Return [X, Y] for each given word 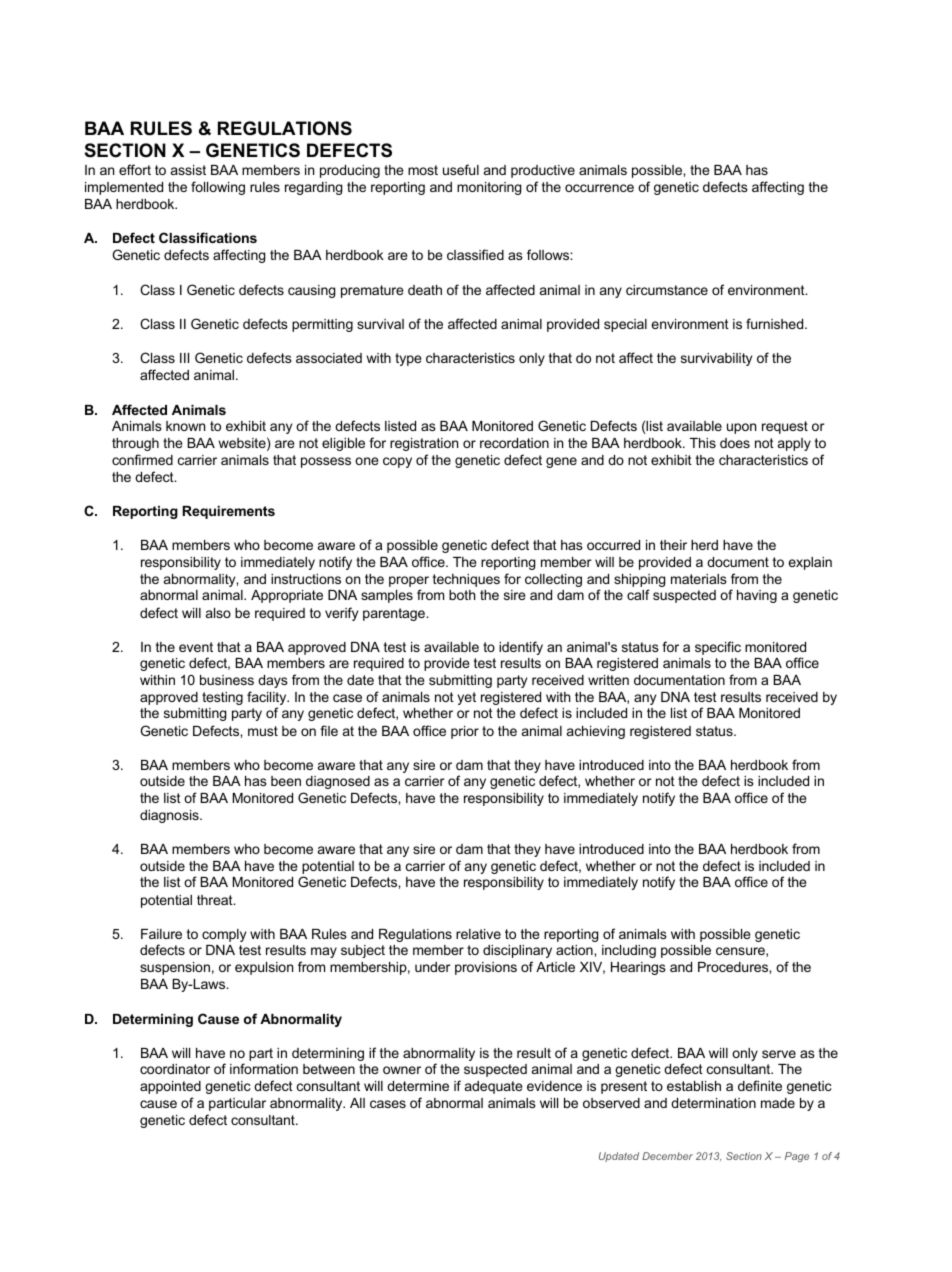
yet [466, 698]
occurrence [599, 188]
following [218, 188]
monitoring [489, 188]
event [196, 647]
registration [424, 444]
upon [741, 428]
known [185, 426]
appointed [170, 1087]
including [629, 951]
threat [216, 900]
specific [718, 648]
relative [478, 934]
